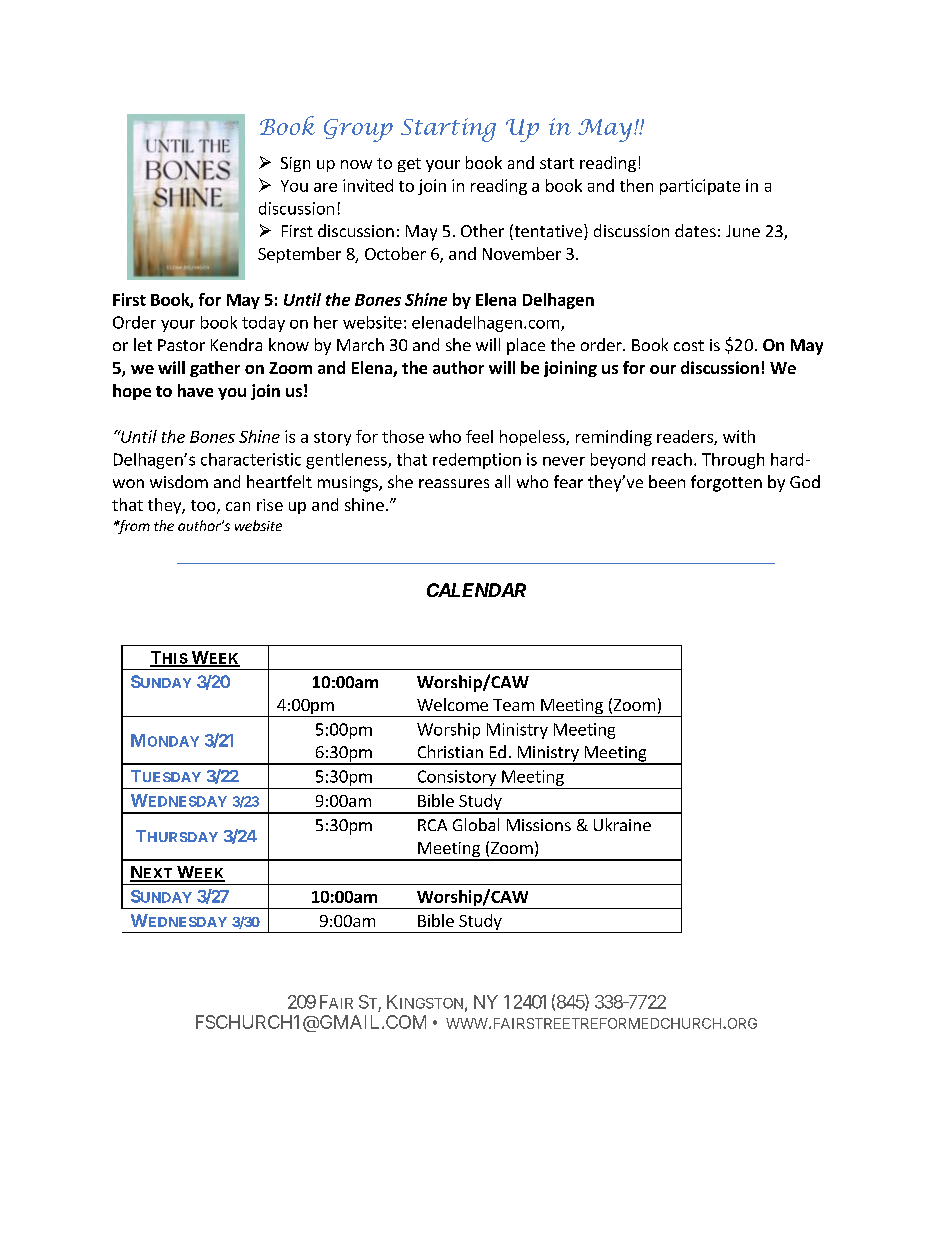  Describe the element at coordinates (432, 825) in the image. I see `RCA` at that location.
